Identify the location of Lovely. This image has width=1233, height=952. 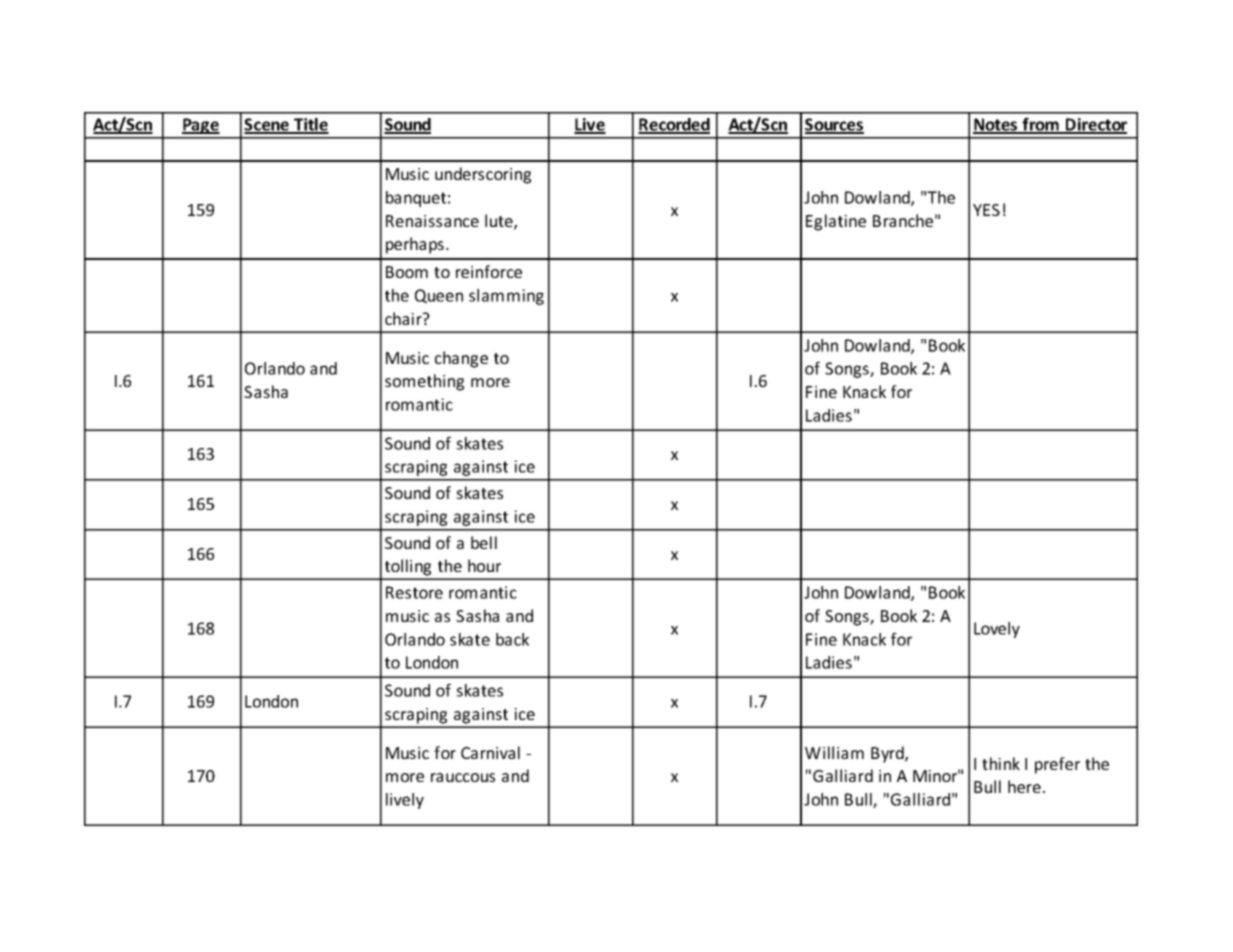
(997, 630).
